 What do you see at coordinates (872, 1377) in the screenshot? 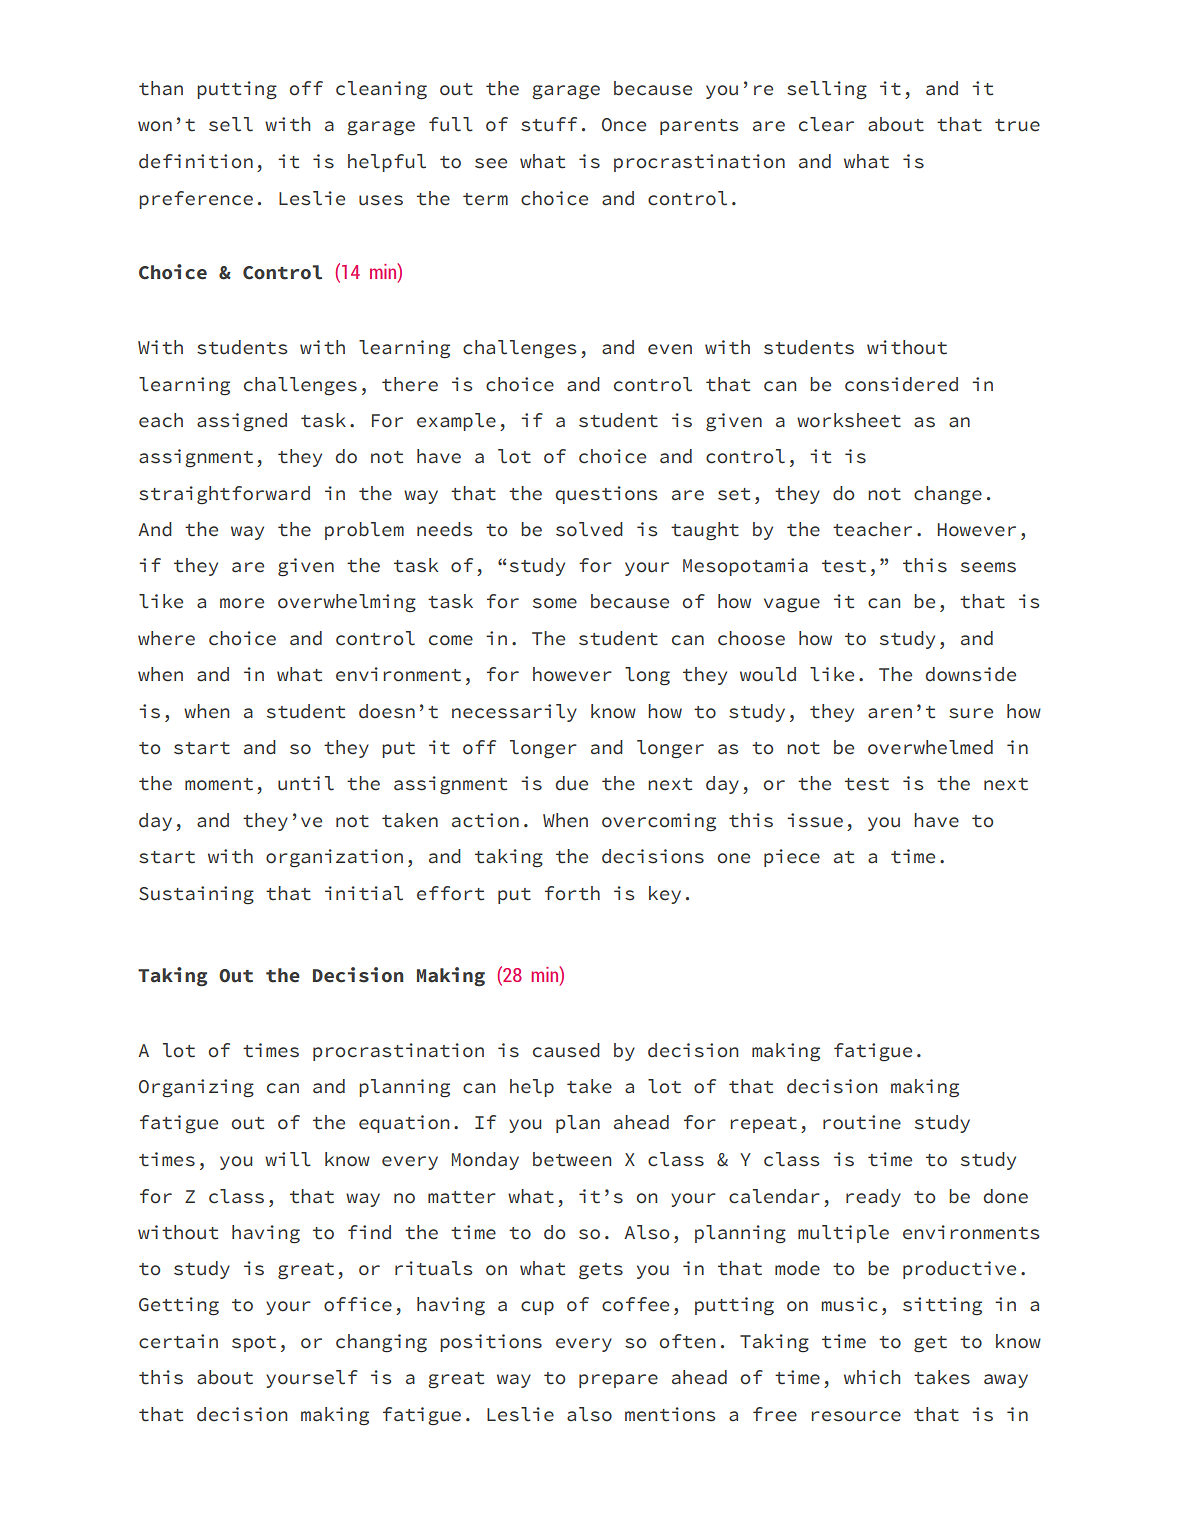
I see `which` at bounding box center [872, 1377].
